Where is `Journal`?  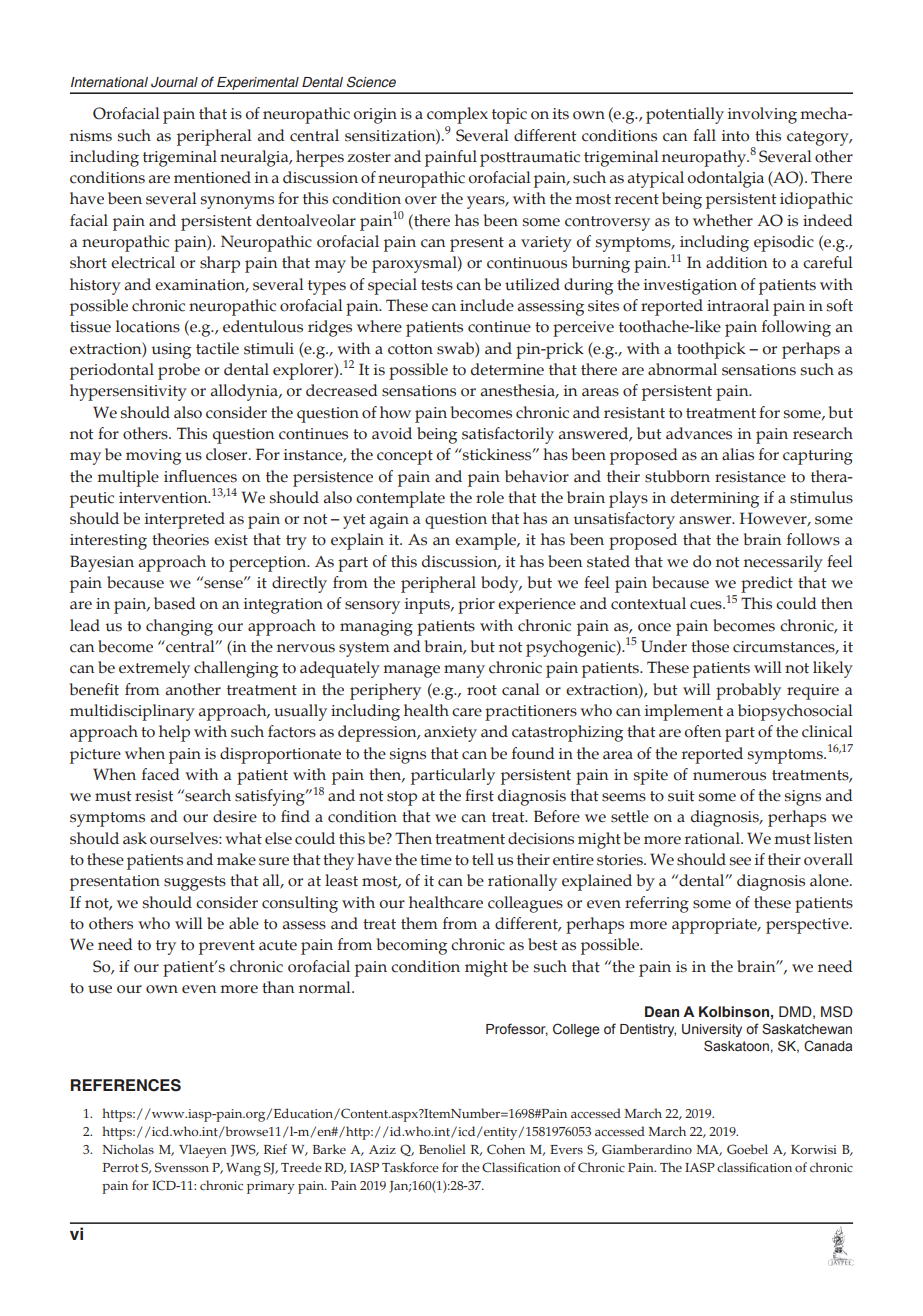
Journal is located at coordinates (174, 82).
